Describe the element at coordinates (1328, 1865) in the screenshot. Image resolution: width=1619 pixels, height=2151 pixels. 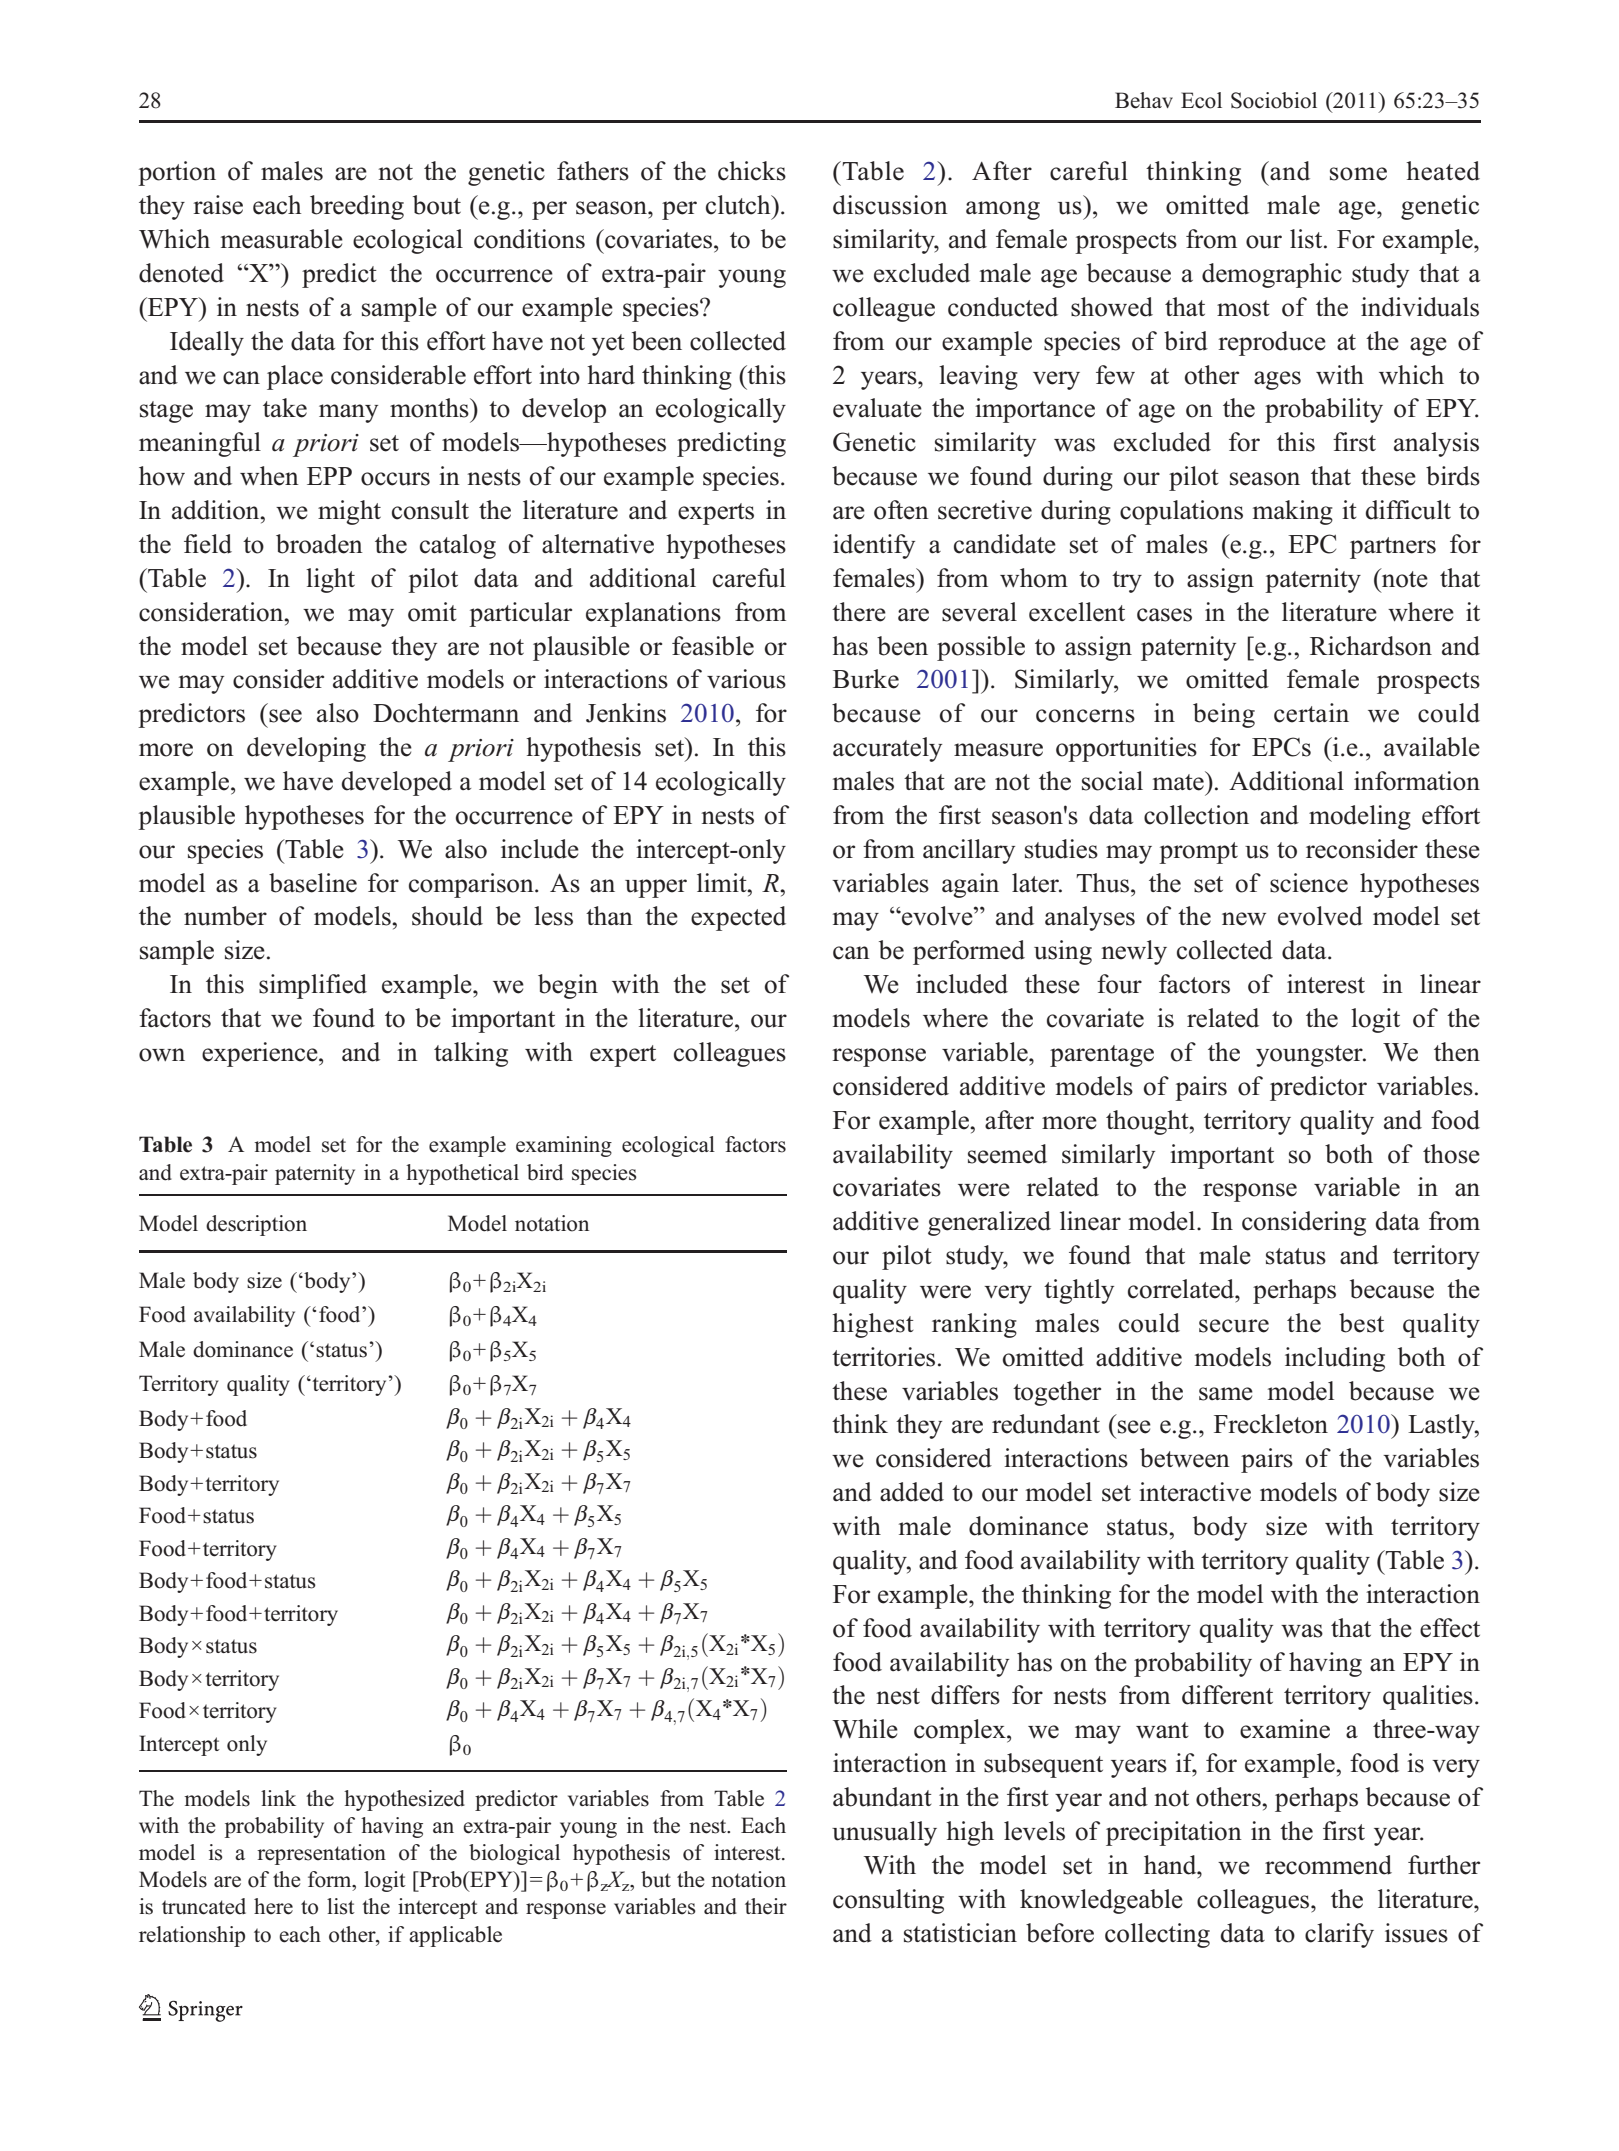
I see `recommend` at that location.
